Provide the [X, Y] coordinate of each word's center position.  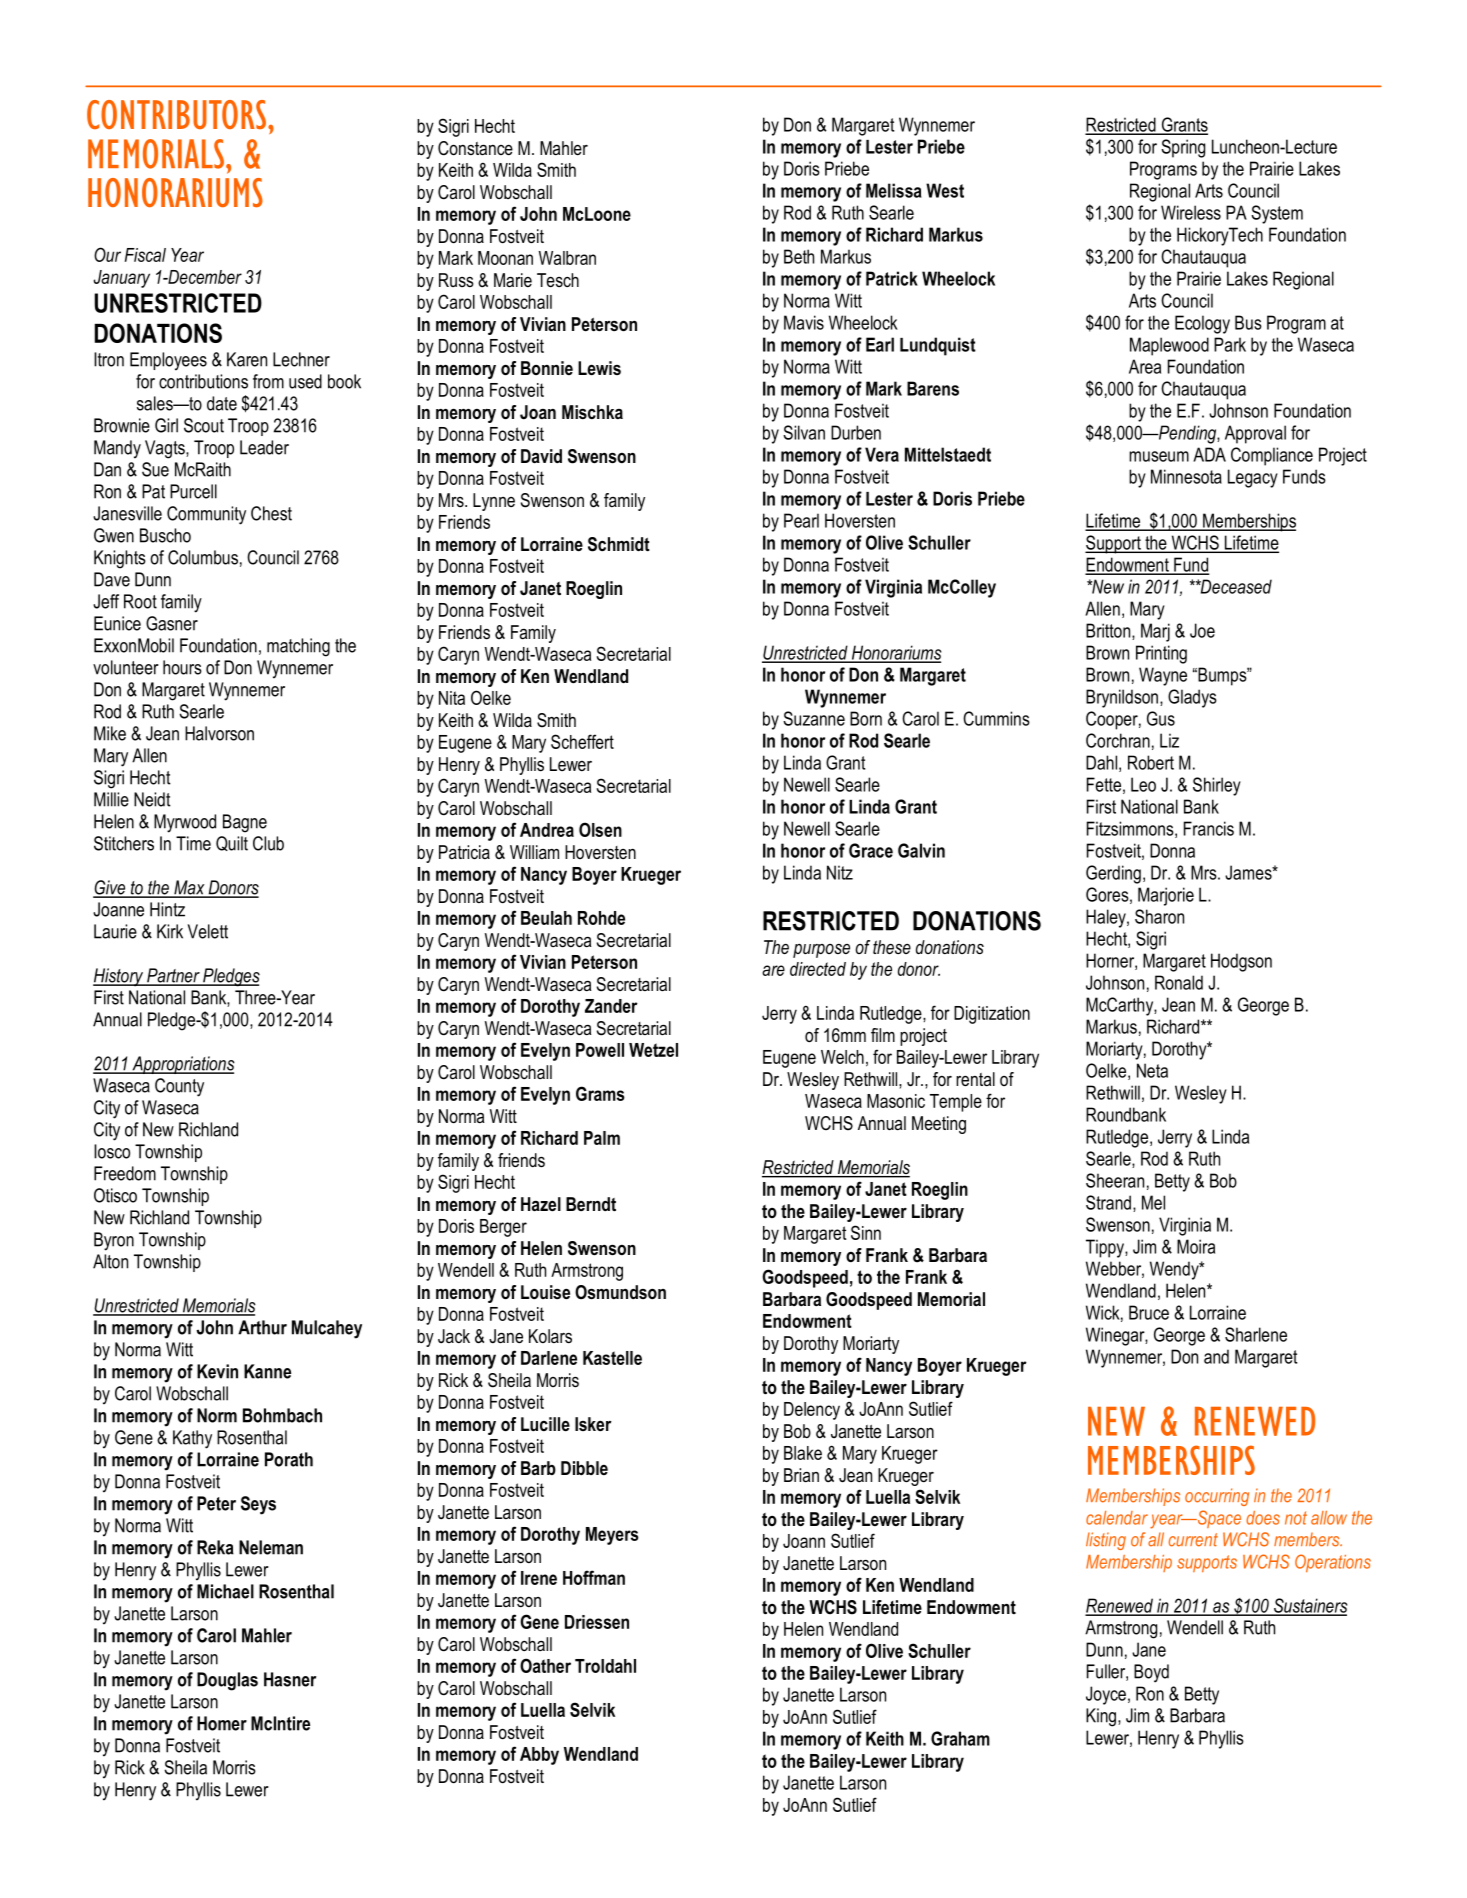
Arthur [262, 1327]
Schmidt [619, 544]
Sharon [1159, 916]
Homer [222, 1723]
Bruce [1149, 1312]
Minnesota [1186, 476]
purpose [821, 951]
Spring [1183, 148]
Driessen [597, 1622]
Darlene [549, 1358]
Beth [799, 256]
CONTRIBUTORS [176, 114]
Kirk [170, 931]
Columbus [203, 557]
